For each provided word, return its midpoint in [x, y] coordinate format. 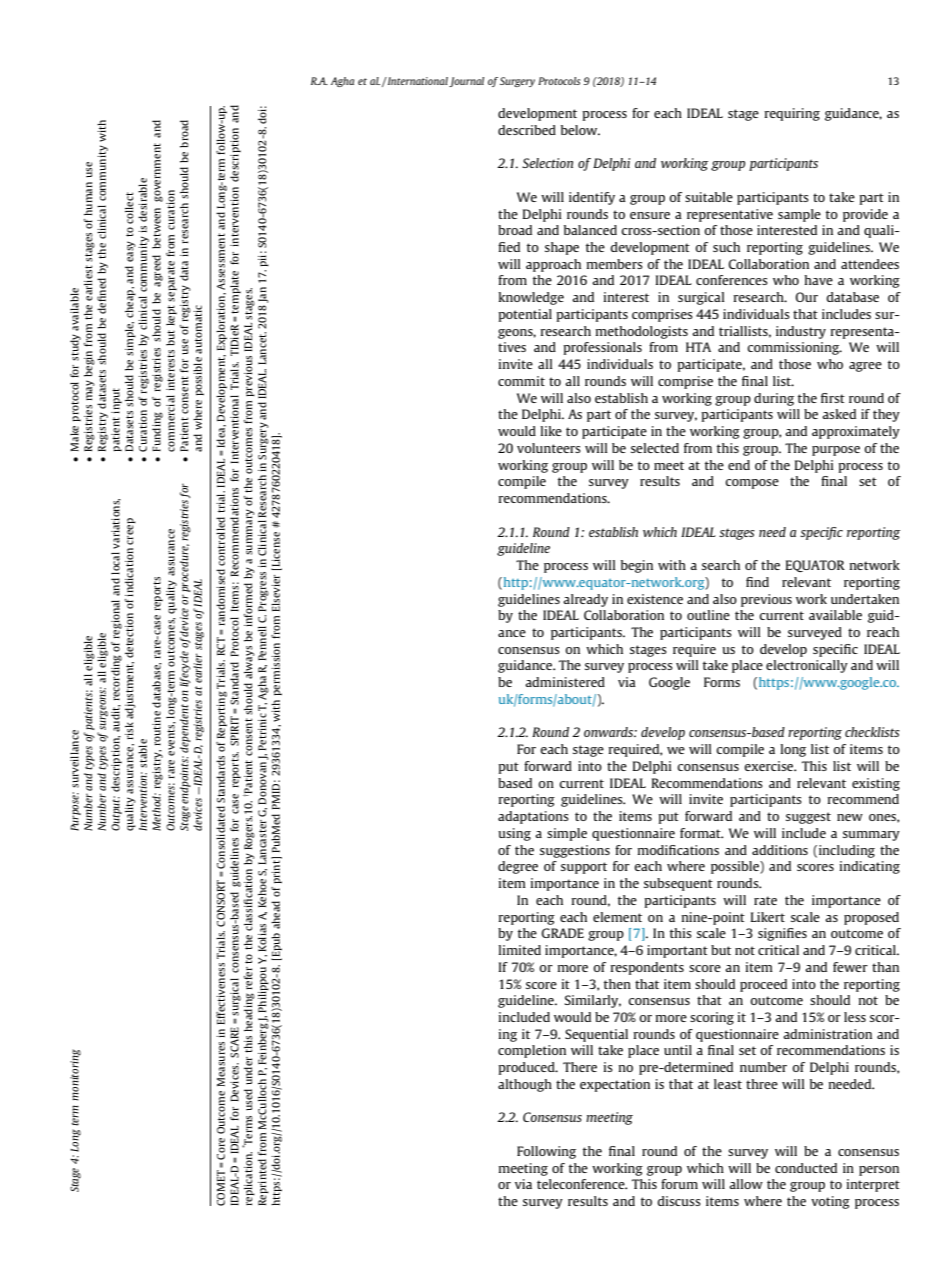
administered [565, 682]
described [527, 130]
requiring [792, 114]
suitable [709, 197]
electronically [807, 666]
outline [708, 615]
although [525, 1085]
